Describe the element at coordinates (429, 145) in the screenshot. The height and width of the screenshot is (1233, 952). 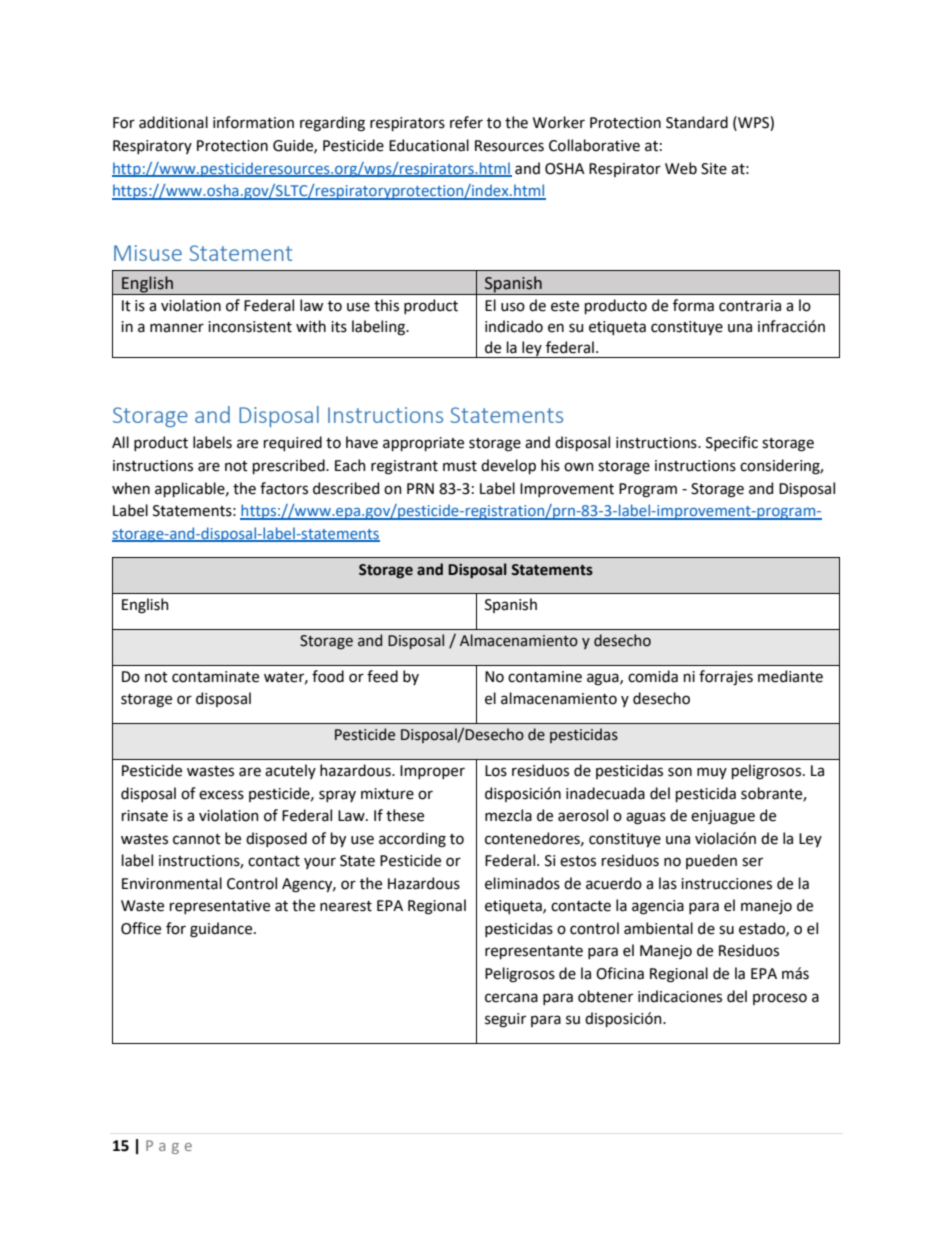
I see `Educational` at that location.
